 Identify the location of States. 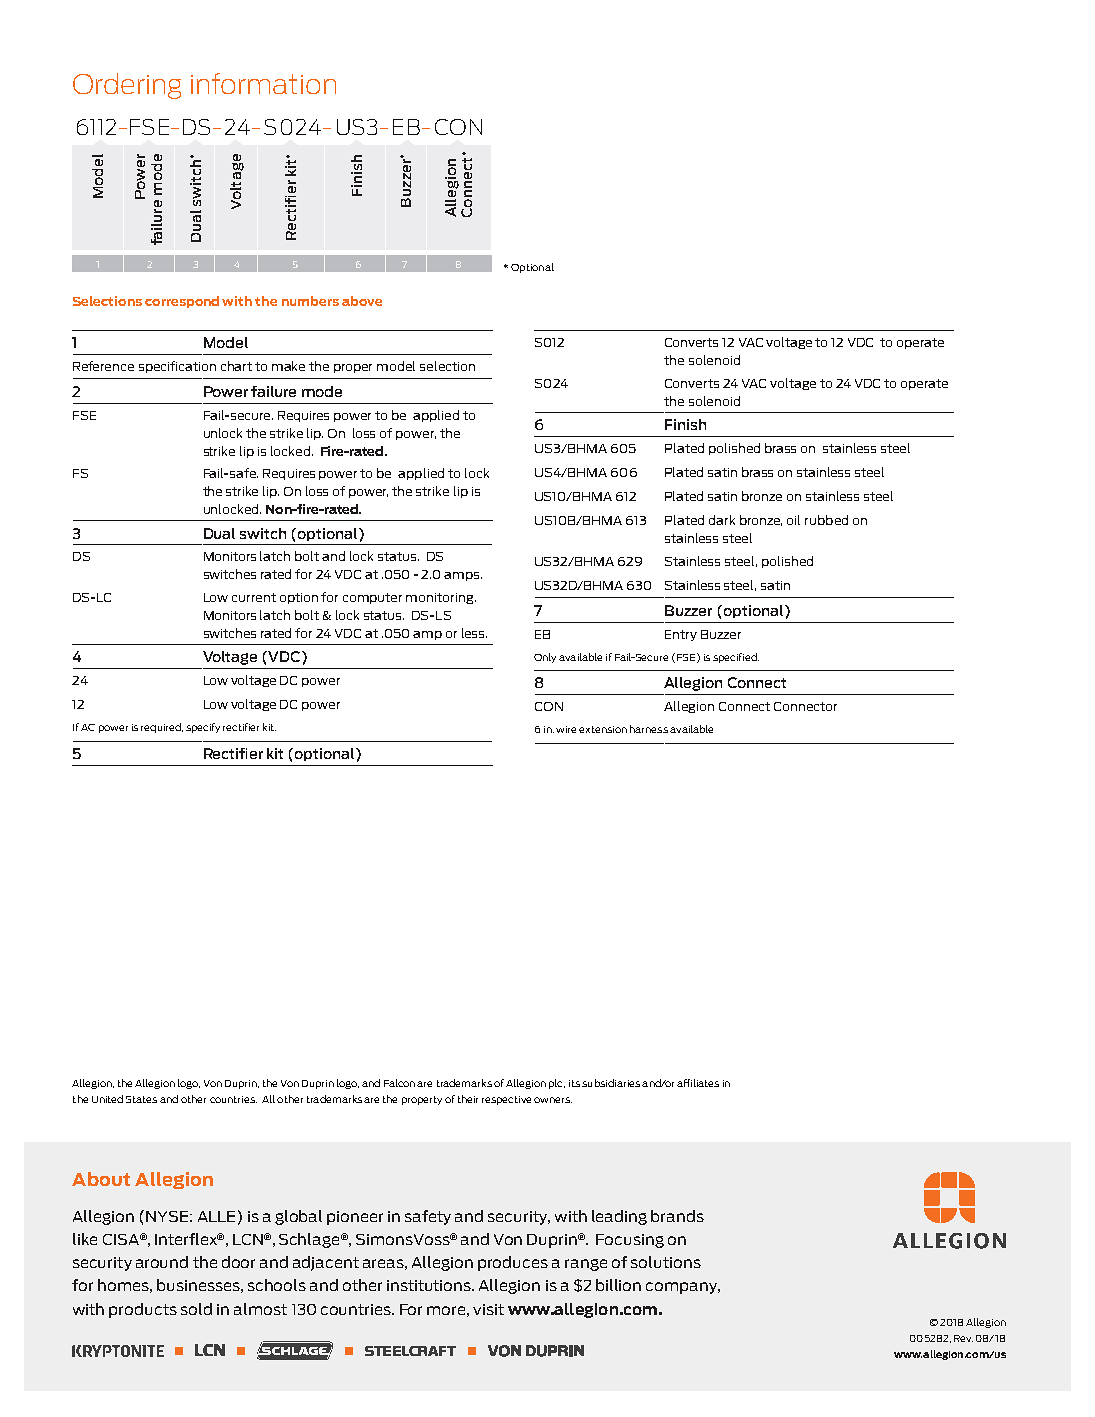
(141, 1099).
